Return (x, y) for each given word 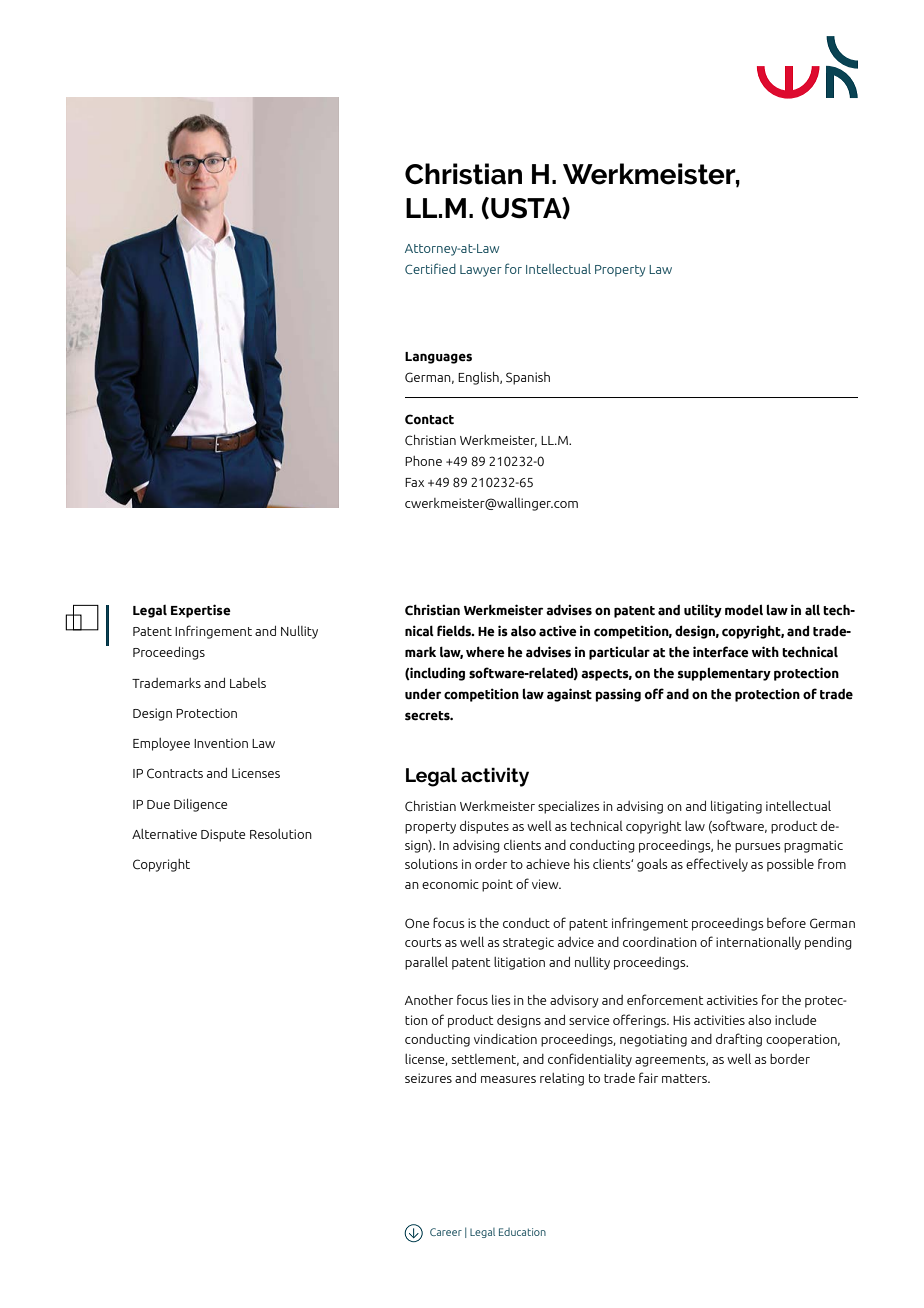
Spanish (528, 378)
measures (508, 1079)
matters (685, 1078)
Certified (430, 268)
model (744, 610)
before (786, 922)
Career (446, 1232)
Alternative (164, 834)
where (485, 652)
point (497, 885)
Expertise (201, 611)
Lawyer (481, 271)
